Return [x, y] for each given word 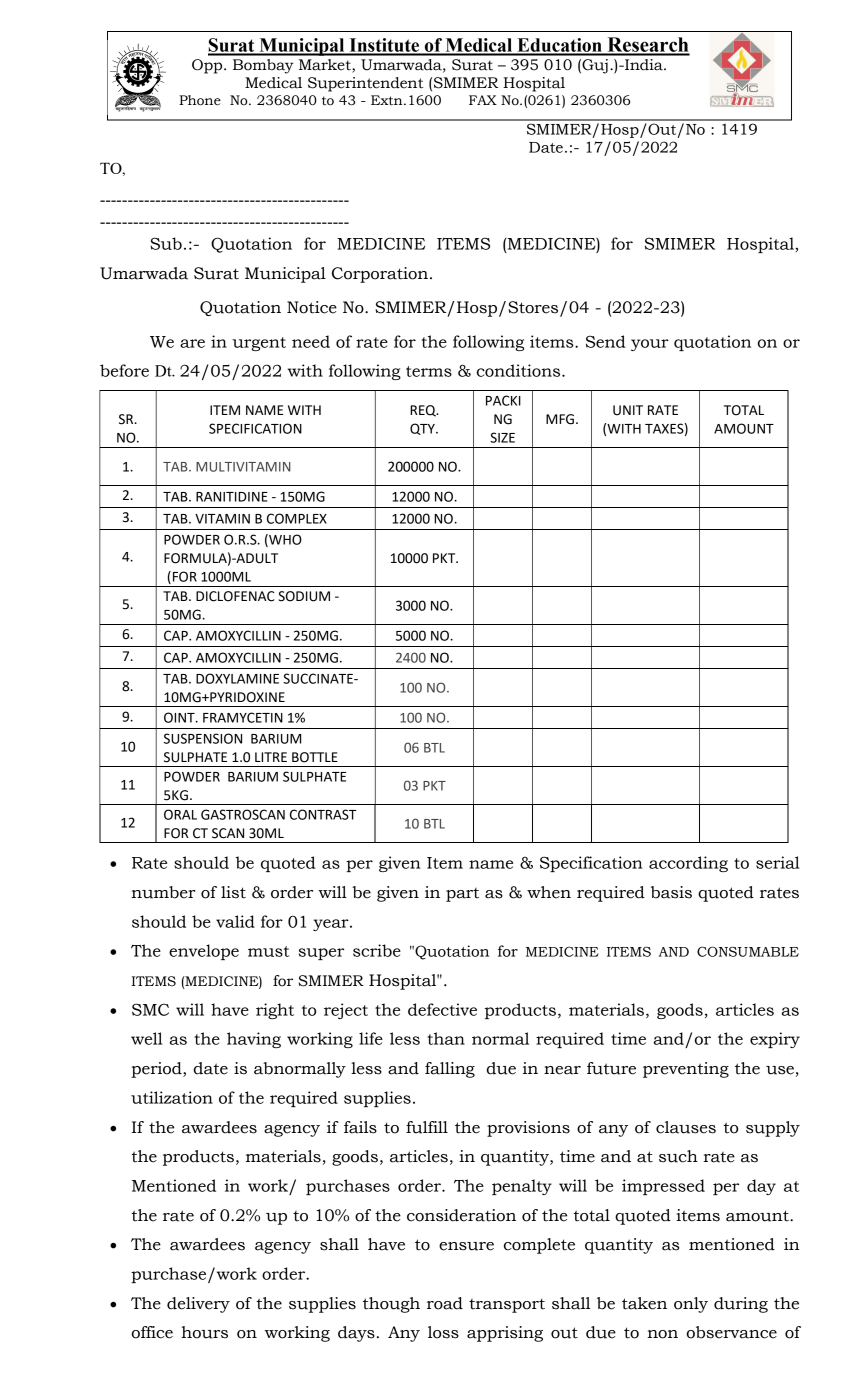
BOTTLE [315, 757]
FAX [483, 100]
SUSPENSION [203, 738]
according [688, 864]
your [650, 345]
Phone [200, 100]
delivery [198, 1305]
